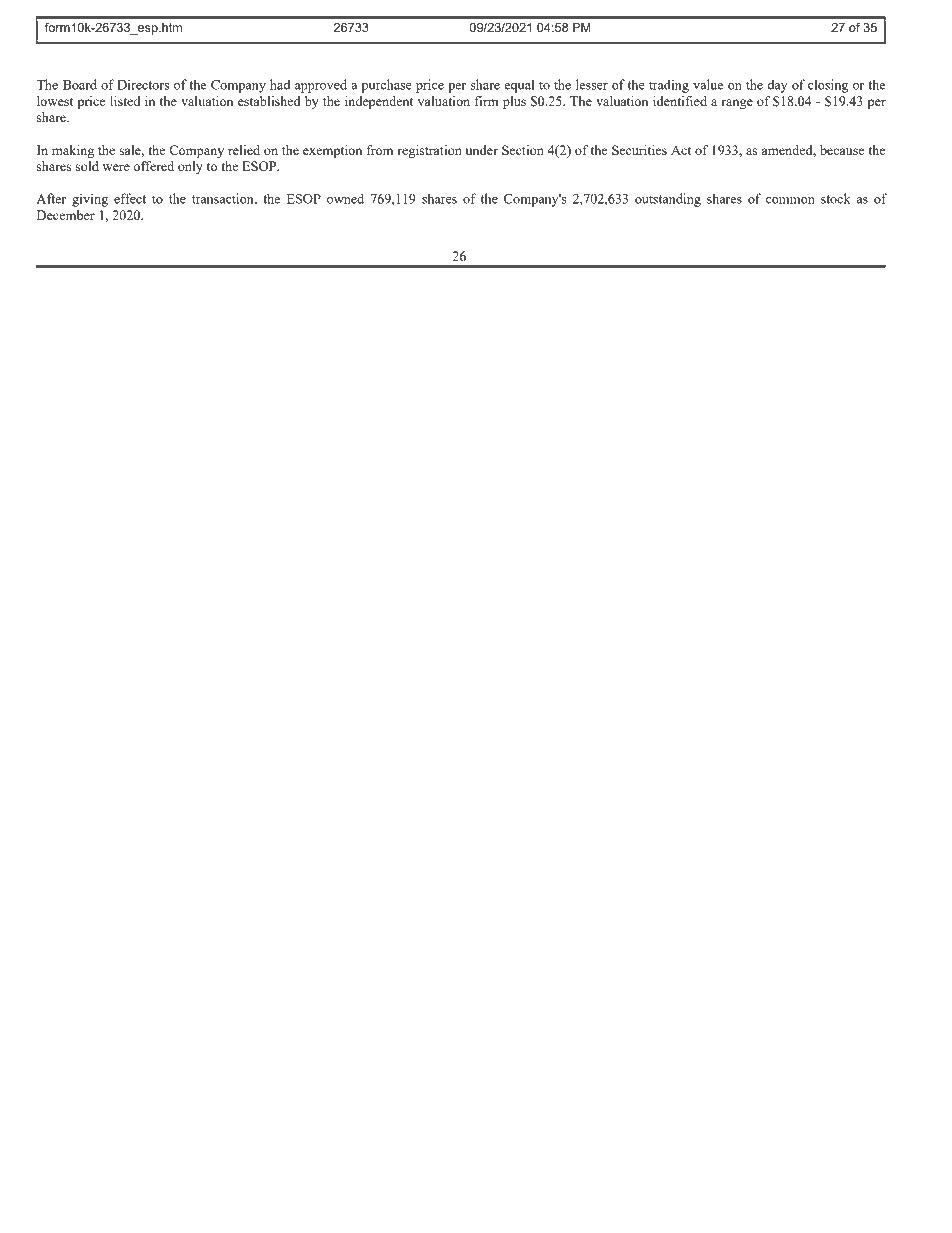 Image resolution: width=952 pixels, height=1233 pixels. I want to click on stock, so click(836, 198).
